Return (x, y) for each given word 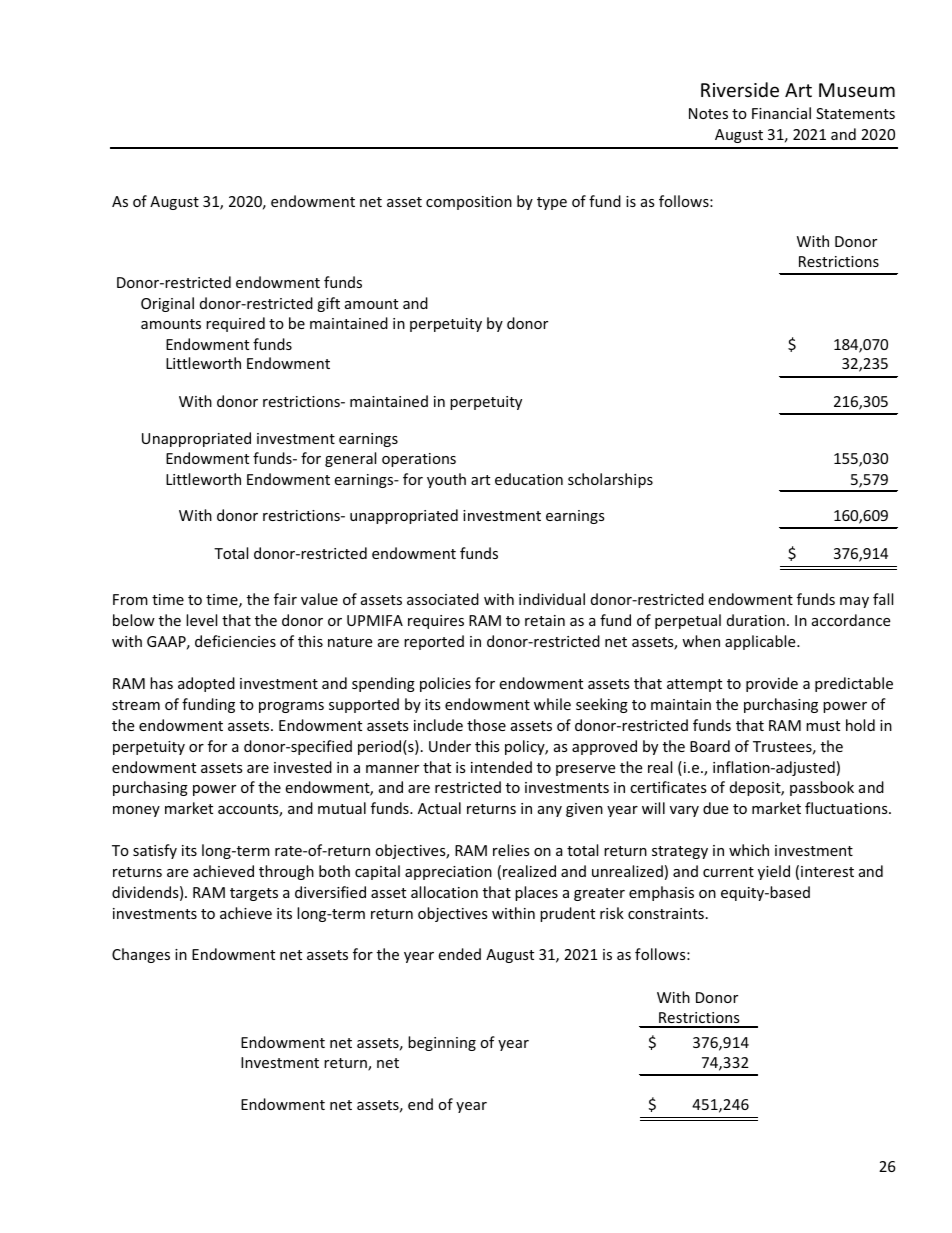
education (529, 479)
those (486, 725)
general (350, 459)
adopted (206, 684)
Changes (141, 955)
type (552, 203)
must (823, 726)
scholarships (610, 480)
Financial (781, 113)
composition (469, 203)
